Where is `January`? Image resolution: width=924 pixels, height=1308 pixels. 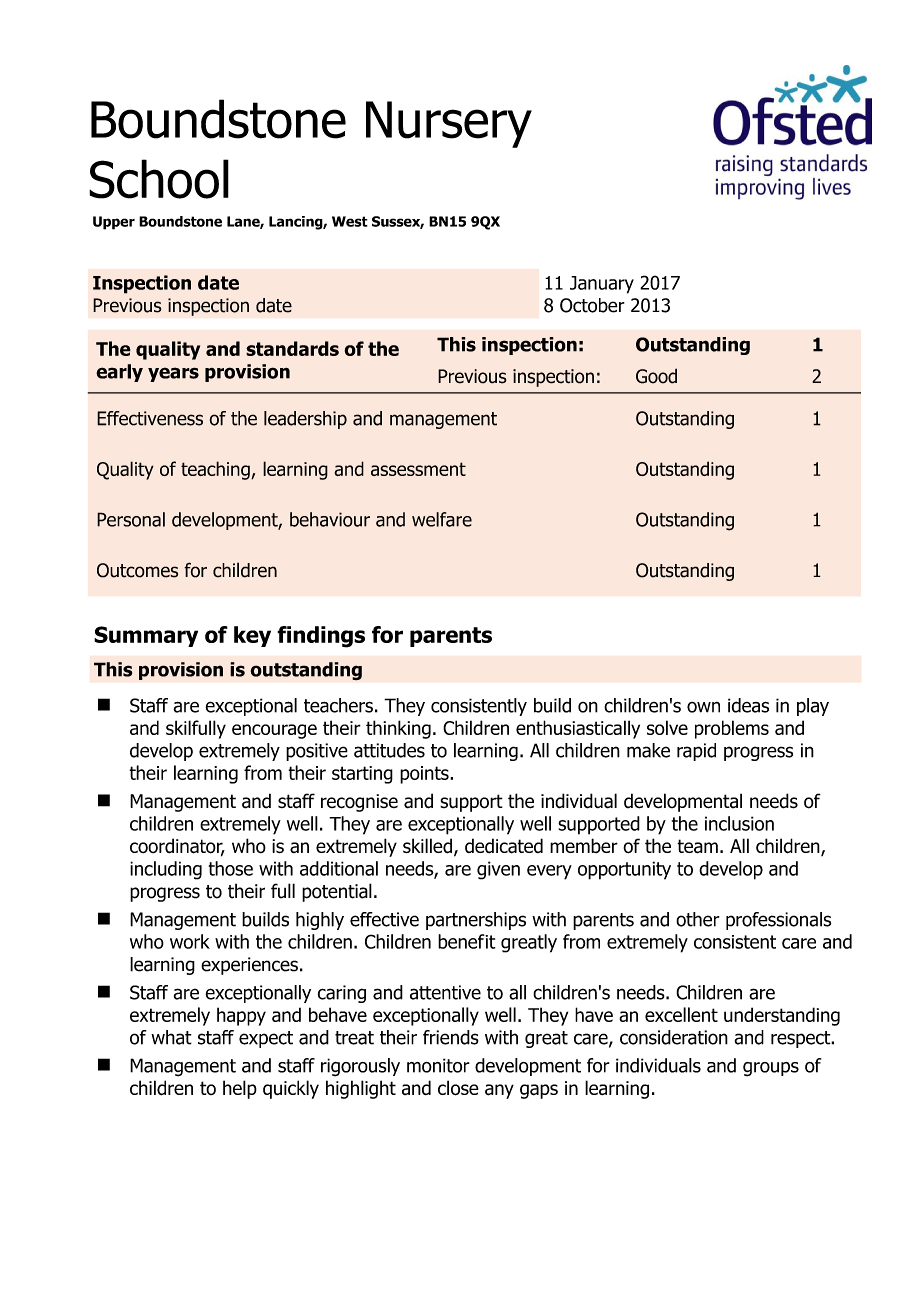 January is located at coordinates (602, 285).
